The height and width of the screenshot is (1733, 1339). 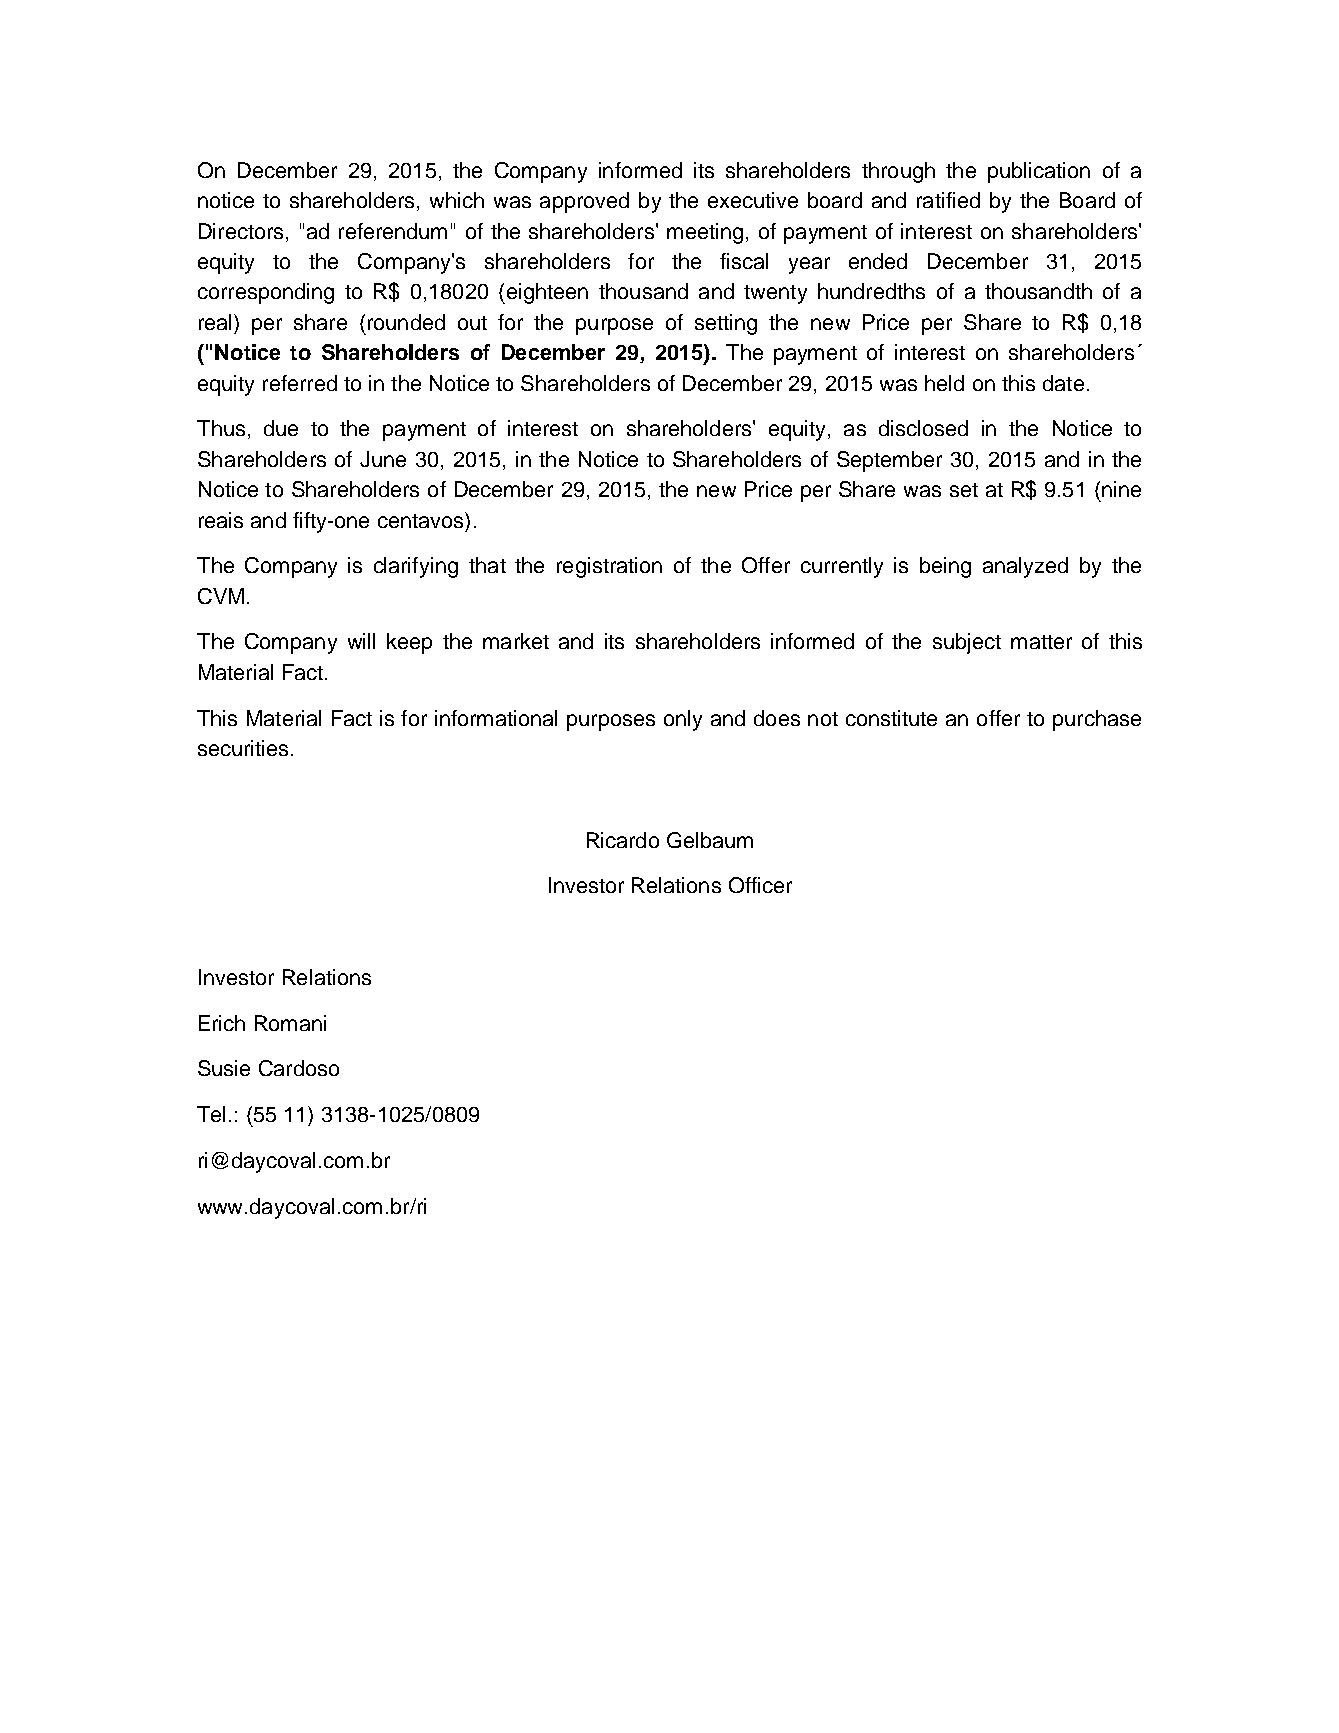 I want to click on securities, so click(x=243, y=748).
